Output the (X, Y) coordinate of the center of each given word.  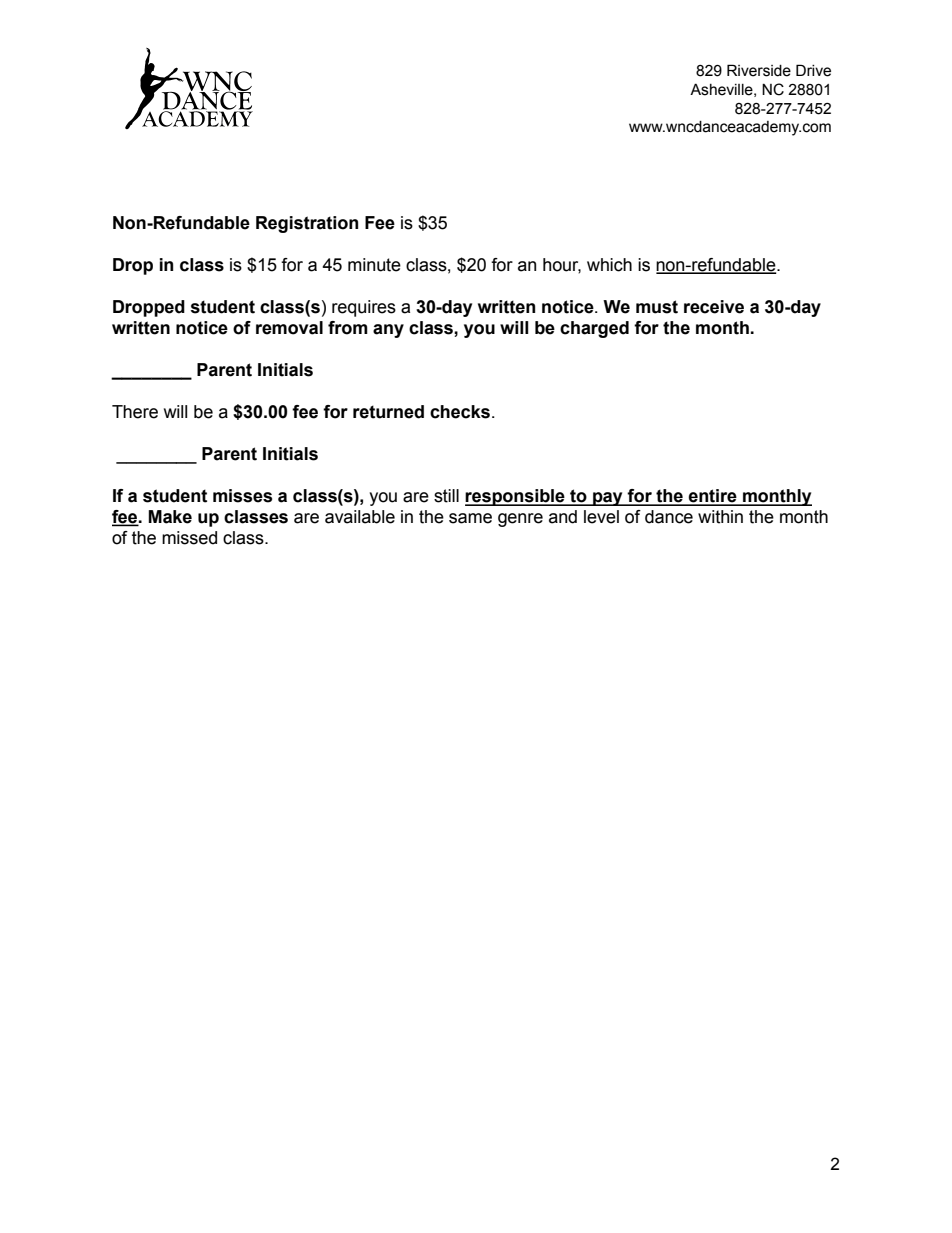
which (609, 265)
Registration (307, 224)
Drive (813, 70)
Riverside (759, 70)
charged (594, 329)
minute (374, 265)
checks (460, 412)
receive (714, 307)
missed (189, 538)
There (135, 412)
